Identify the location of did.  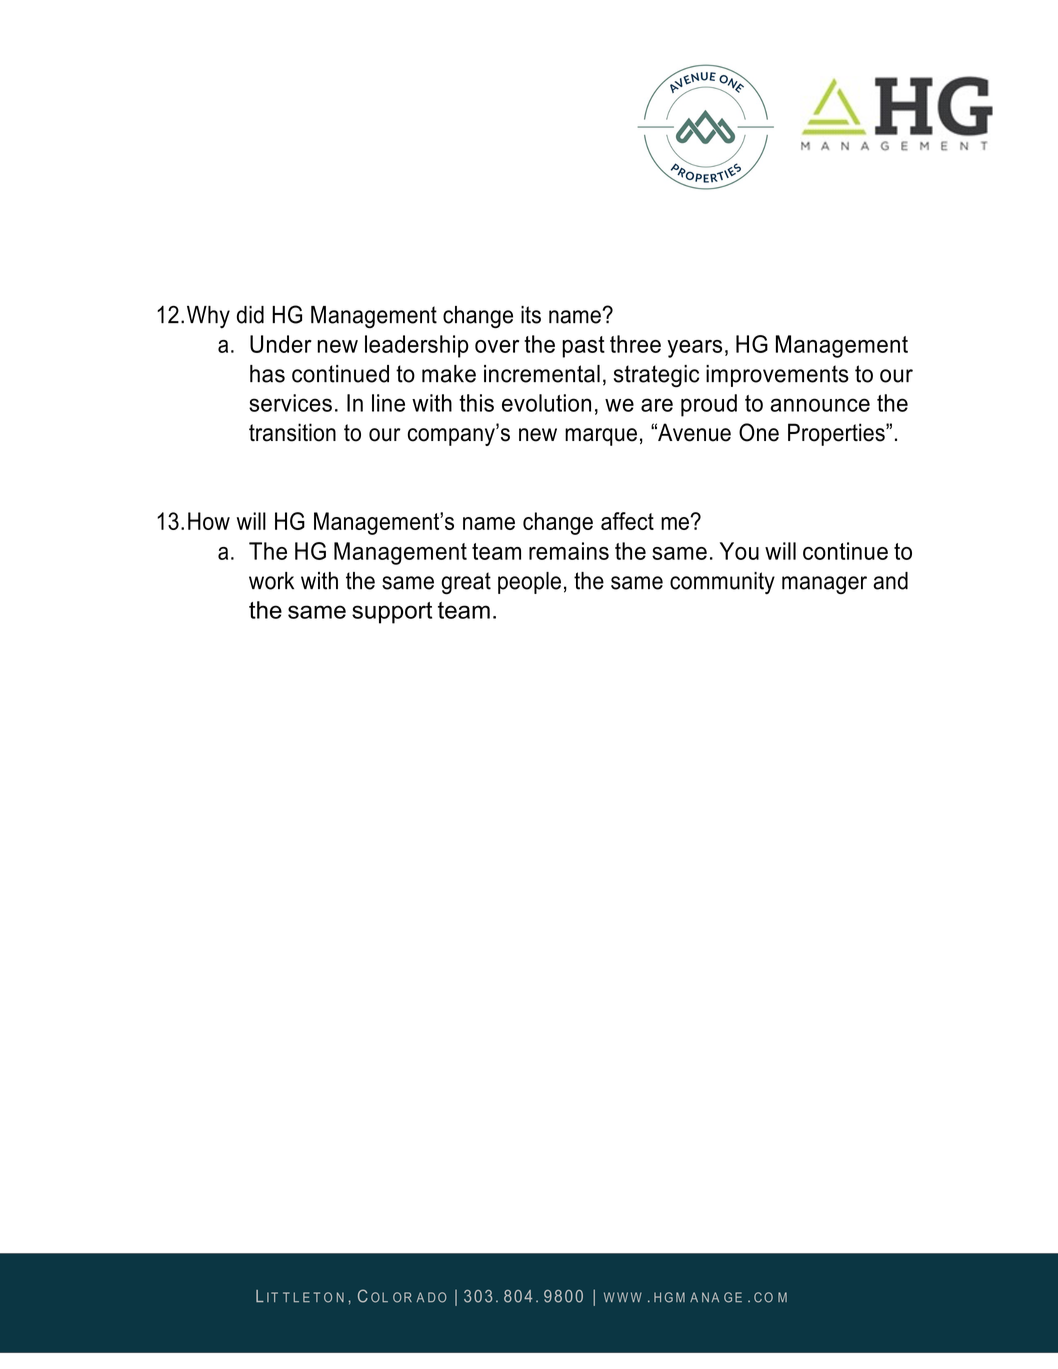
(250, 315).
